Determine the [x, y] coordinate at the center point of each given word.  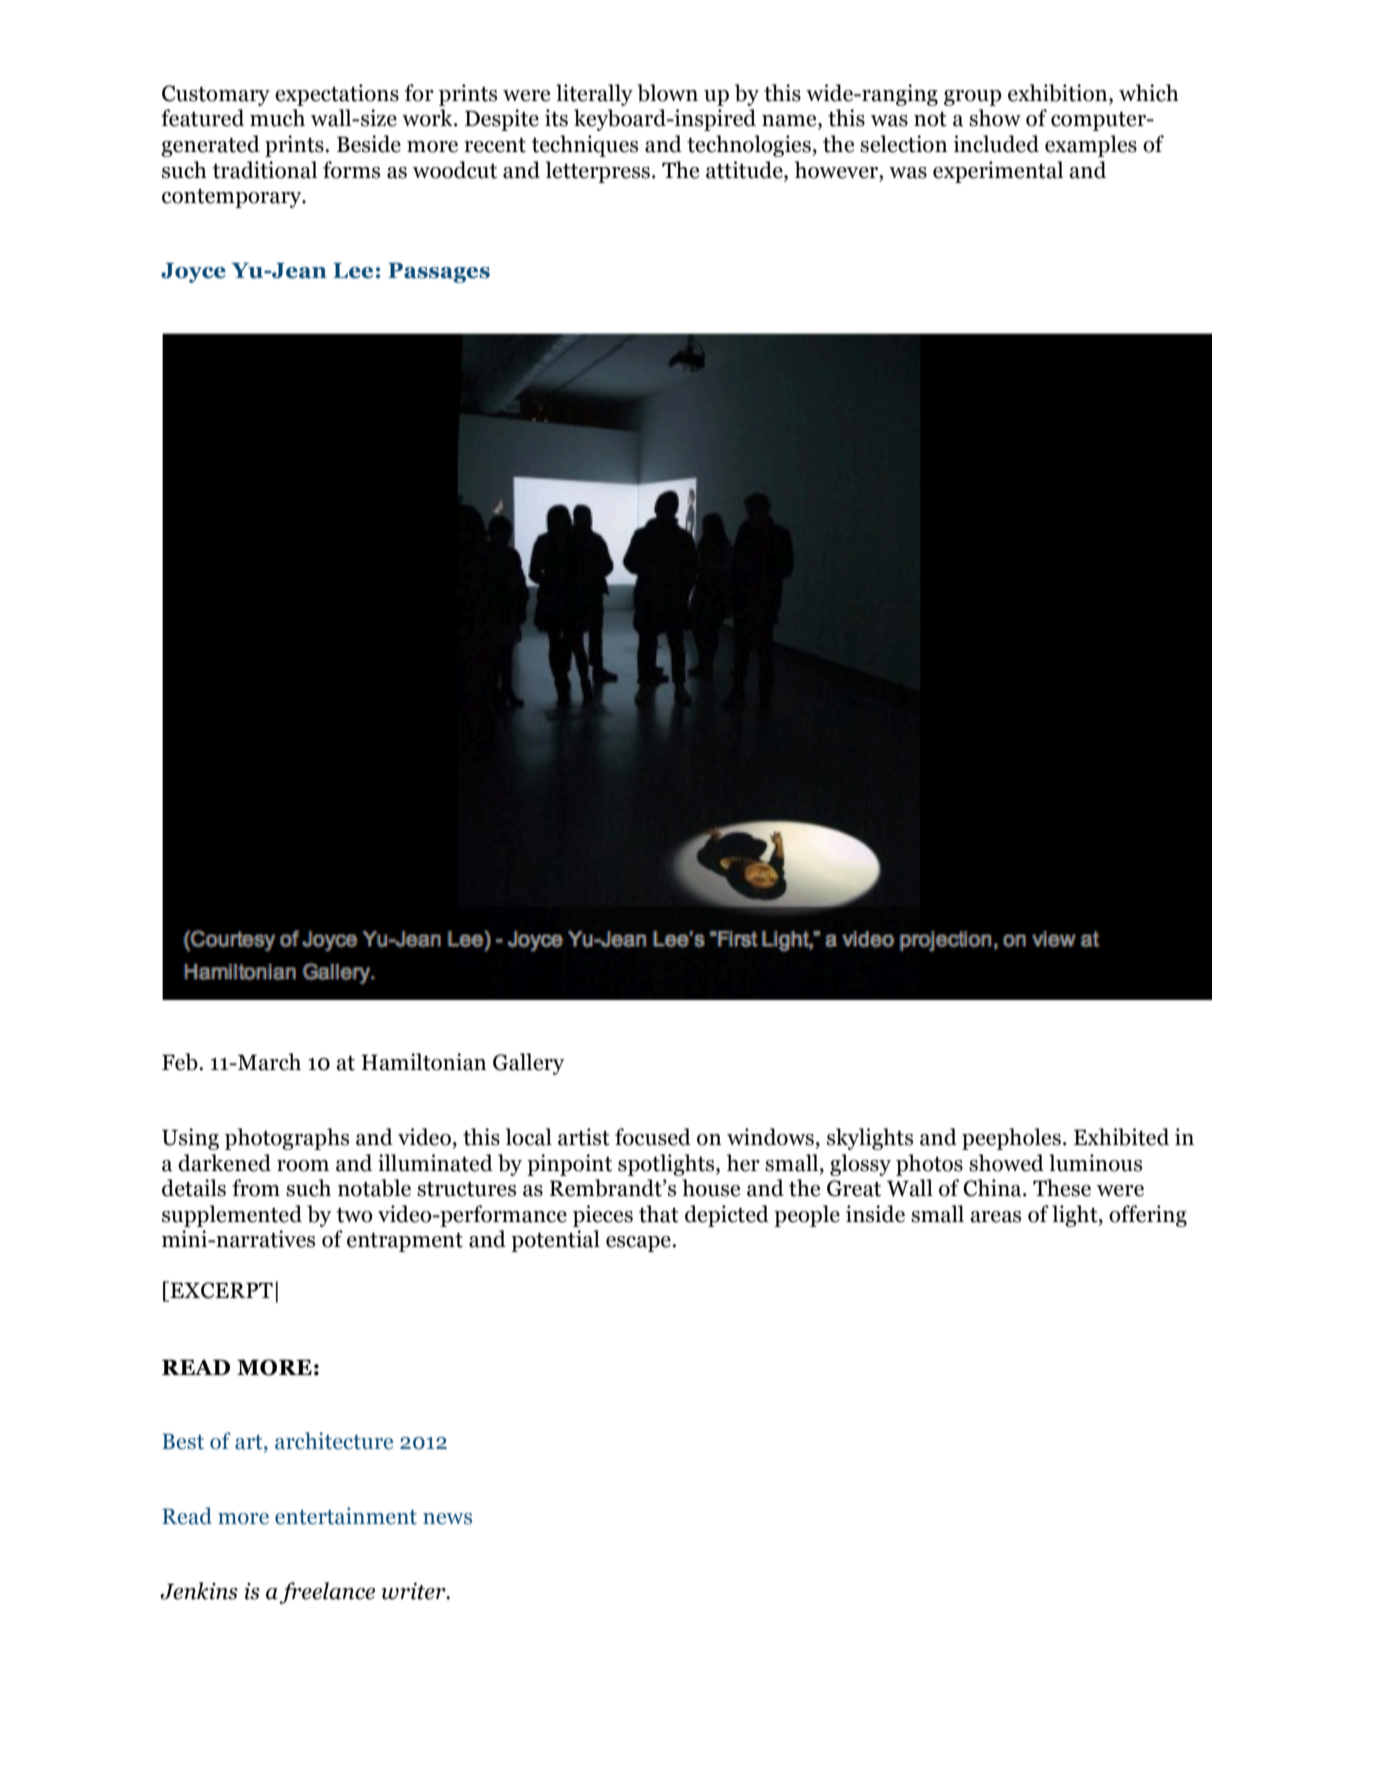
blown [667, 93]
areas [995, 1217]
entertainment [346, 1516]
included [996, 144]
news [447, 1519]
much [277, 118]
